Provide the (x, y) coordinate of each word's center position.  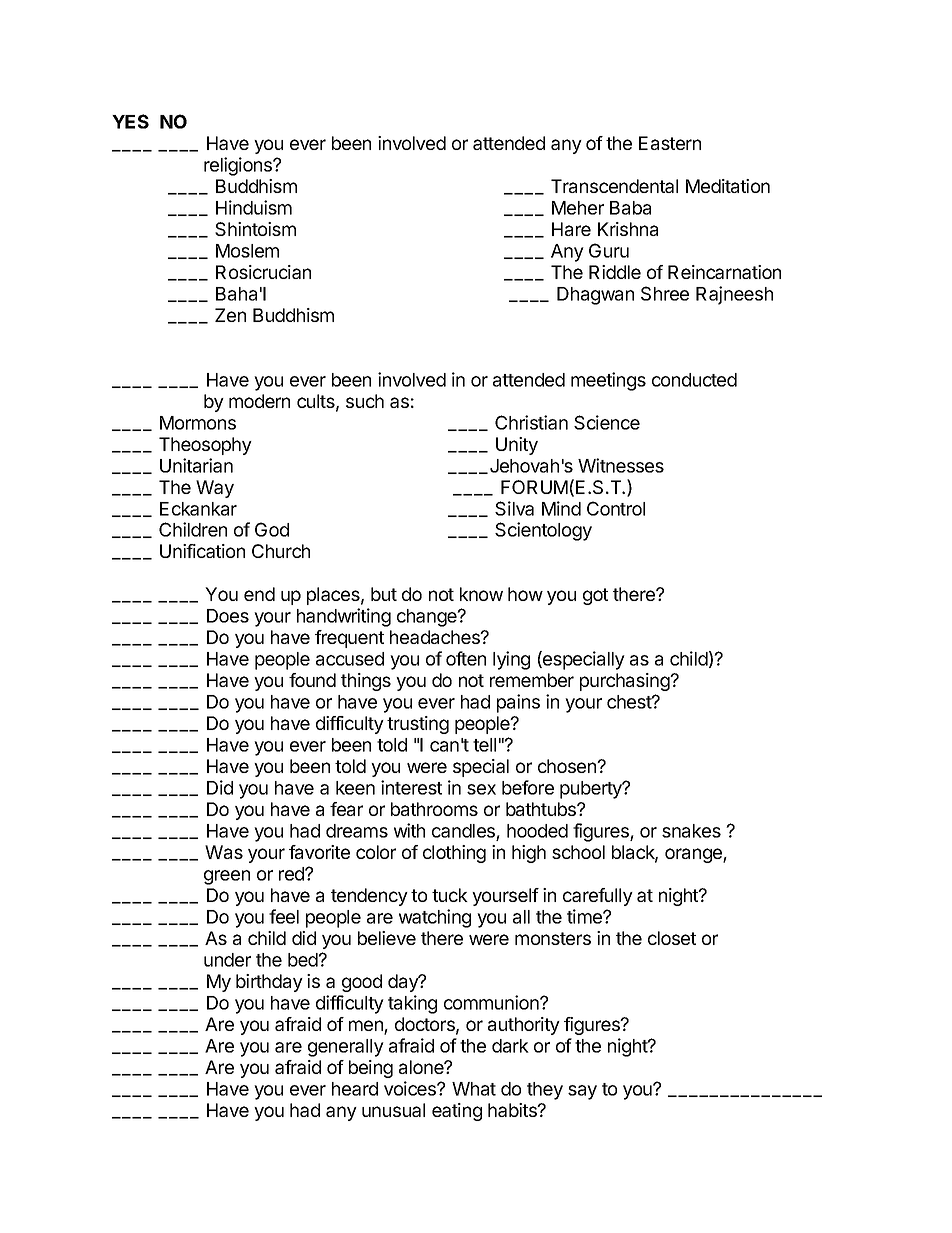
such (365, 401)
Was (224, 852)
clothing (454, 854)
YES (130, 121)
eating (457, 1112)
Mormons (198, 423)
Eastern (670, 143)
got (595, 596)
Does (228, 616)
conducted (694, 380)
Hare (571, 229)
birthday (269, 983)
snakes (691, 831)
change (428, 618)
